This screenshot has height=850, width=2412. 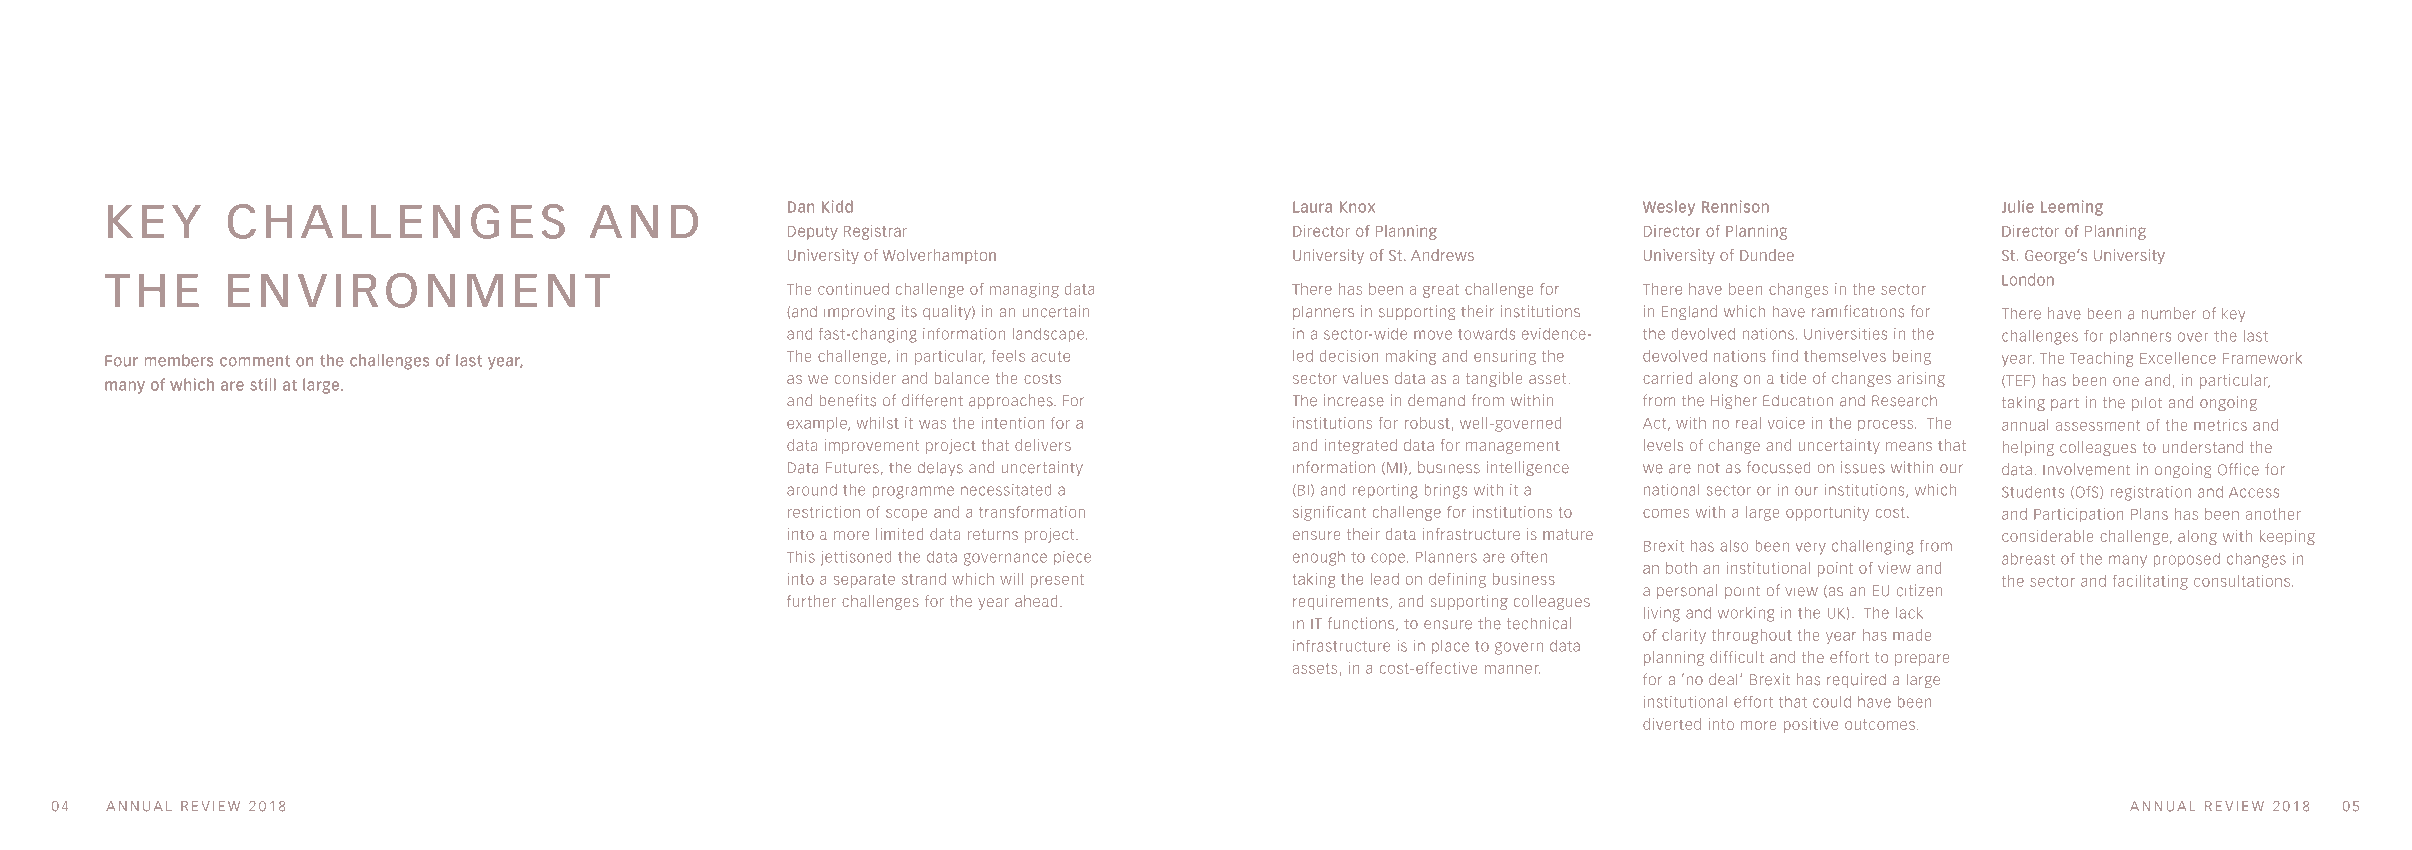 What do you see at coordinates (801, 207) in the screenshot?
I see `Dan` at bounding box center [801, 207].
